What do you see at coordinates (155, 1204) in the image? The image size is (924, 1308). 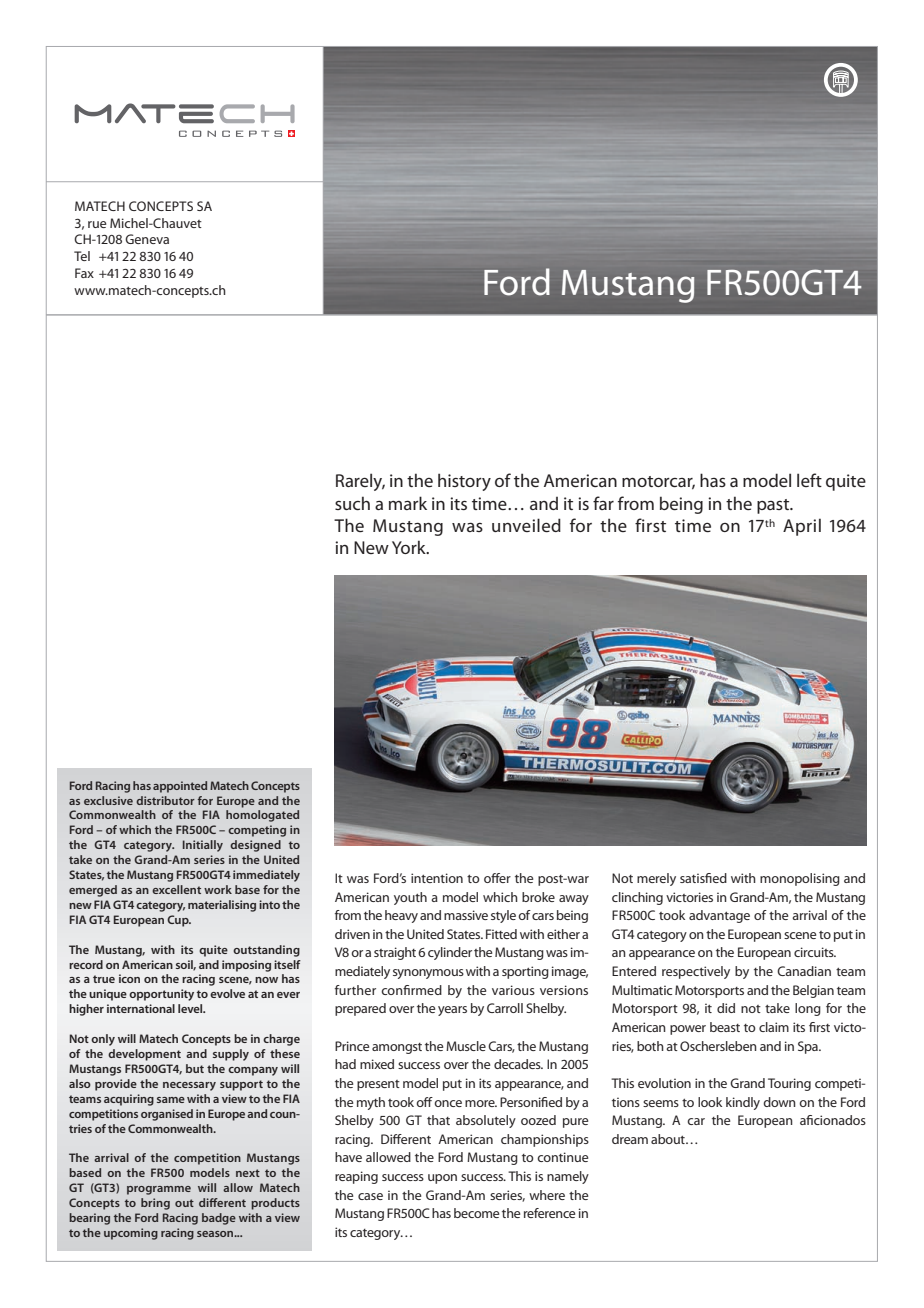 I see `bring` at bounding box center [155, 1204].
